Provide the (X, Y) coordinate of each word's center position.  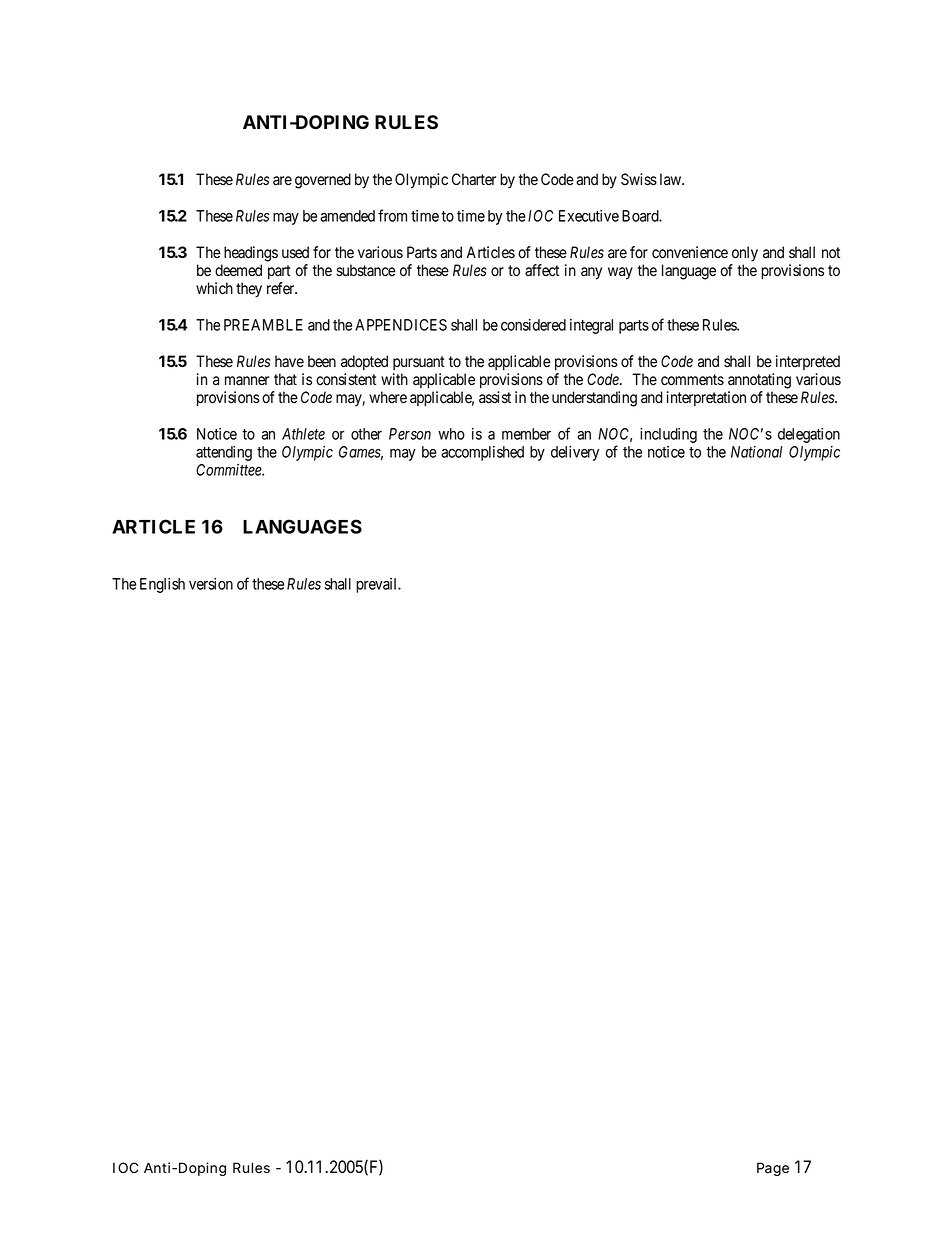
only (745, 254)
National (756, 452)
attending (224, 453)
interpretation (706, 398)
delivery (575, 453)
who (451, 434)
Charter (474, 179)
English (162, 585)
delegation (809, 435)
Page (773, 1169)
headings (251, 254)
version (211, 584)
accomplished (482, 453)
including (668, 435)
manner (247, 380)
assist (495, 397)
